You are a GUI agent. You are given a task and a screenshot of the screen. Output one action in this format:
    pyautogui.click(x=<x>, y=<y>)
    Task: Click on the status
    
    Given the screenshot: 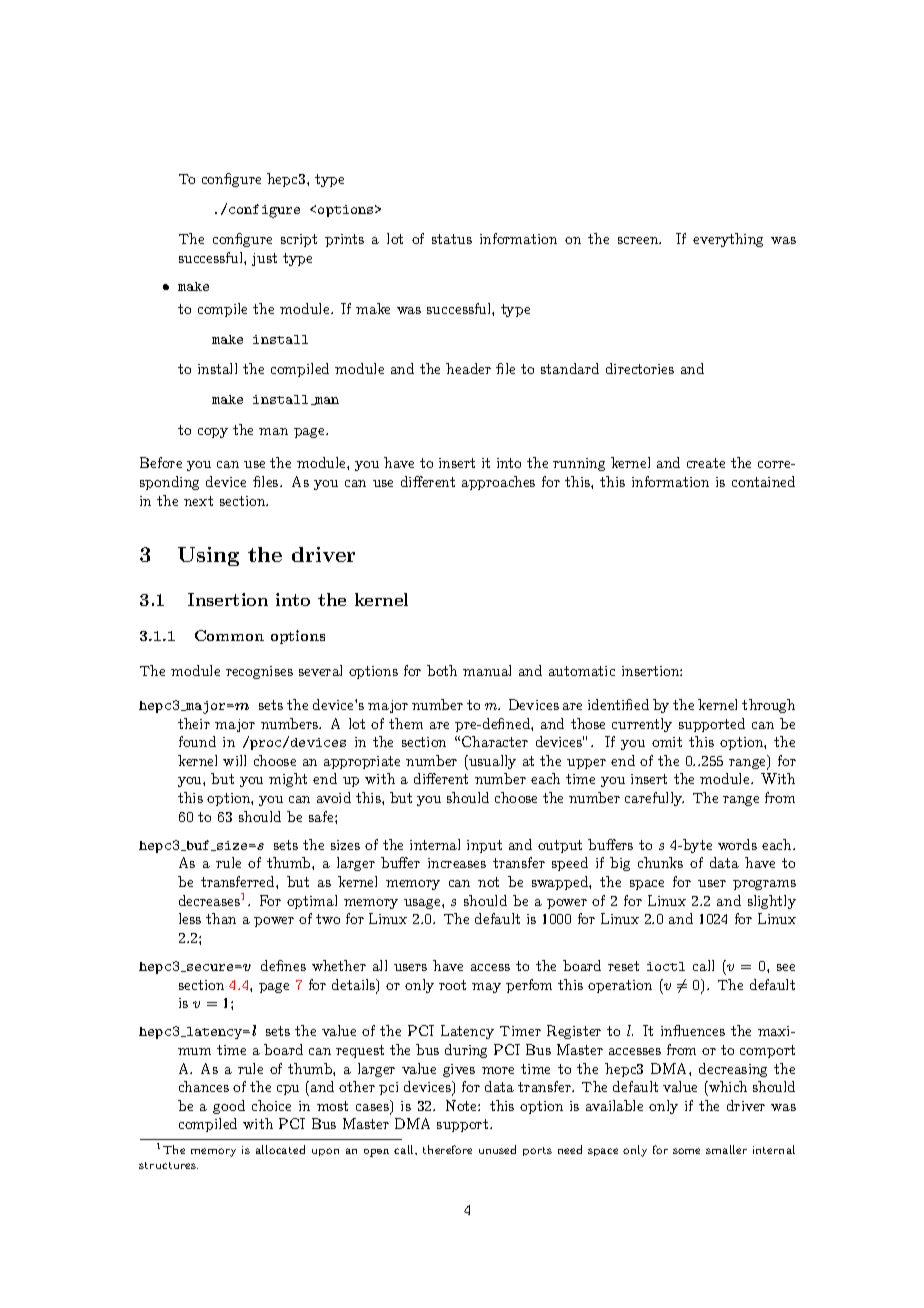 What is the action you would take?
    pyautogui.click(x=452, y=239)
